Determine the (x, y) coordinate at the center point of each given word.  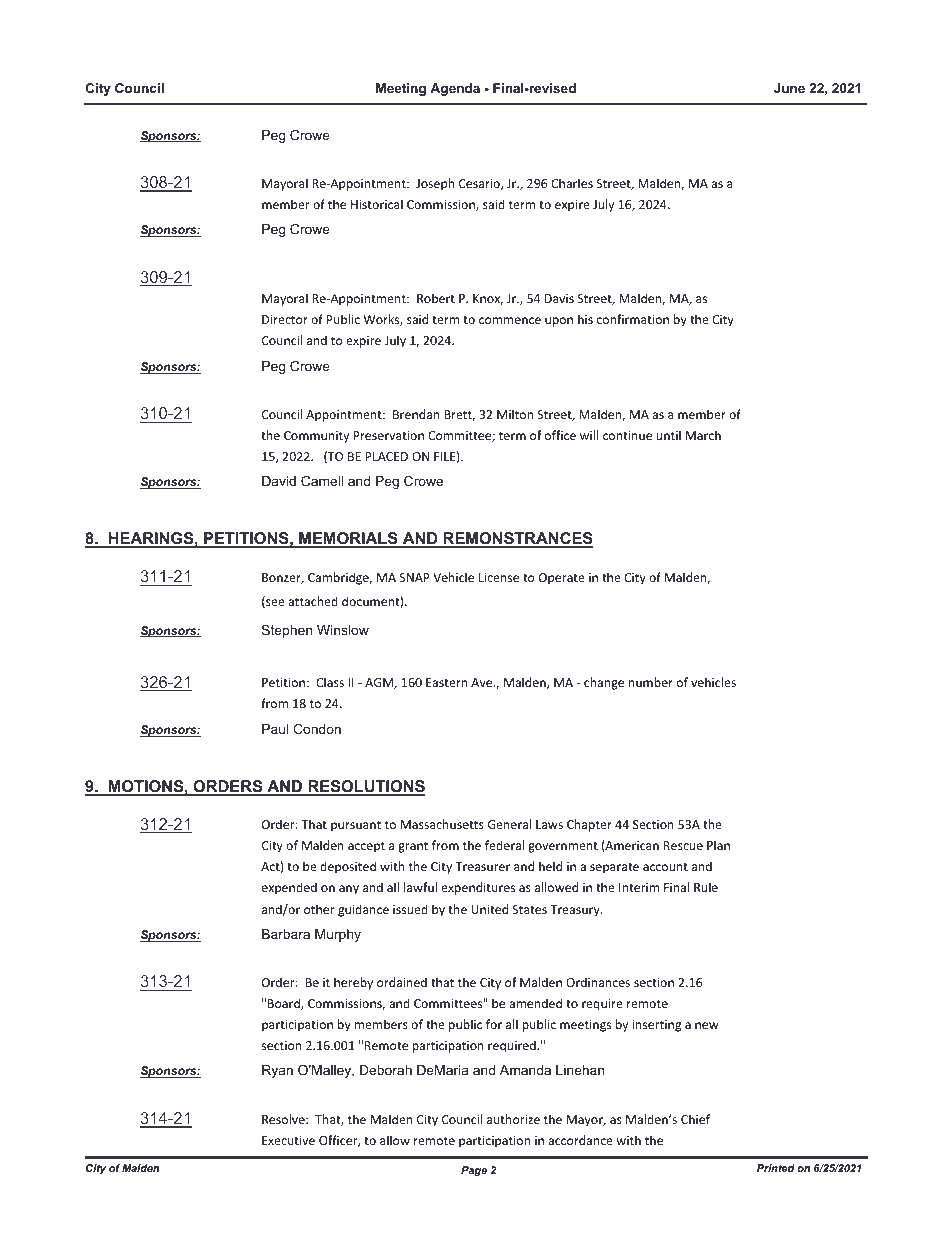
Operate (562, 579)
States (530, 909)
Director (285, 319)
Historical (377, 204)
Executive (288, 1140)
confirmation (633, 319)
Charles (572, 183)
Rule (706, 887)
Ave (483, 682)
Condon (317, 729)
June (789, 88)
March (703, 435)
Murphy (338, 935)
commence (510, 320)
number (651, 682)
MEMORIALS (348, 539)
